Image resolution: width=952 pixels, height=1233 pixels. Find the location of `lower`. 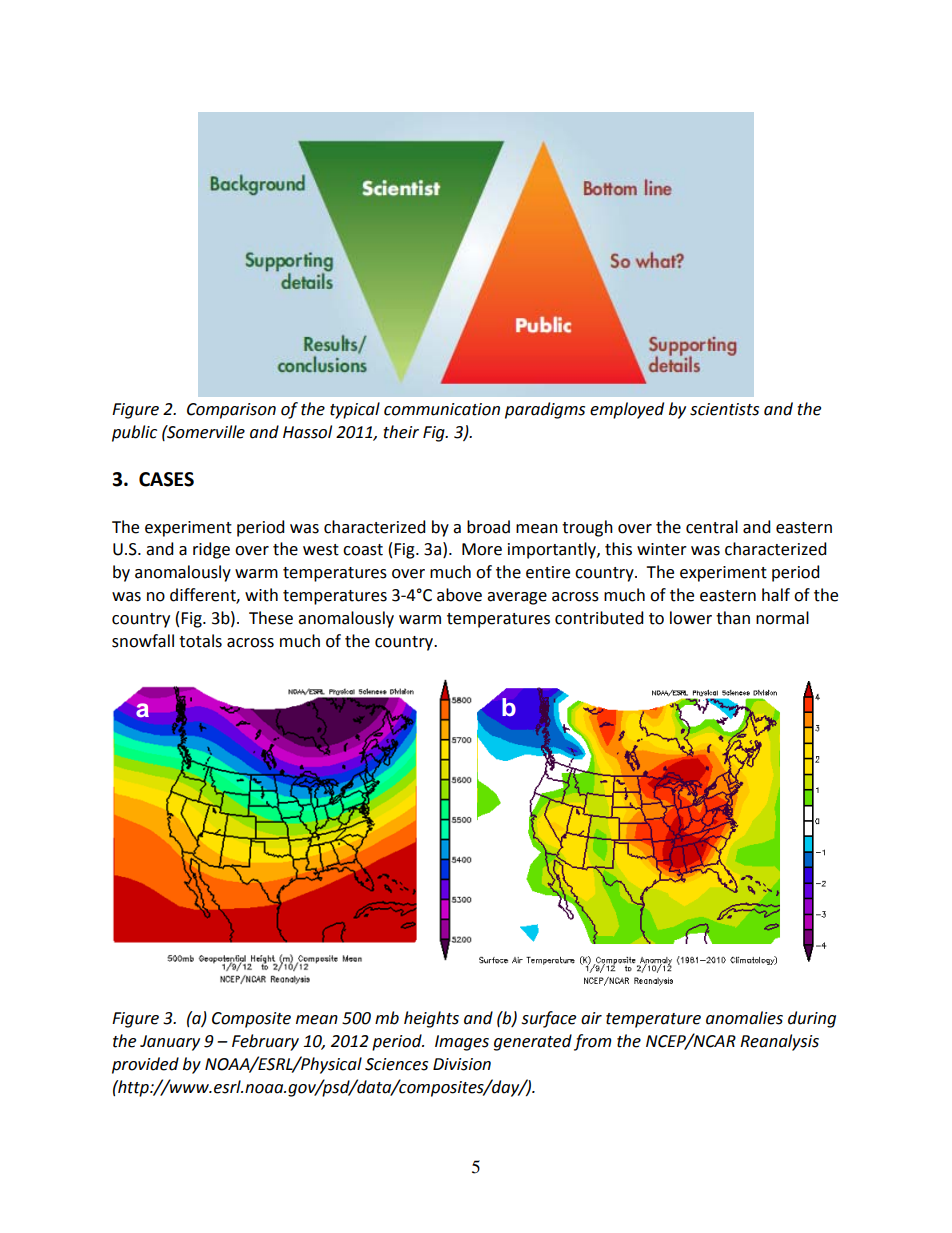

lower is located at coordinates (691, 618).
